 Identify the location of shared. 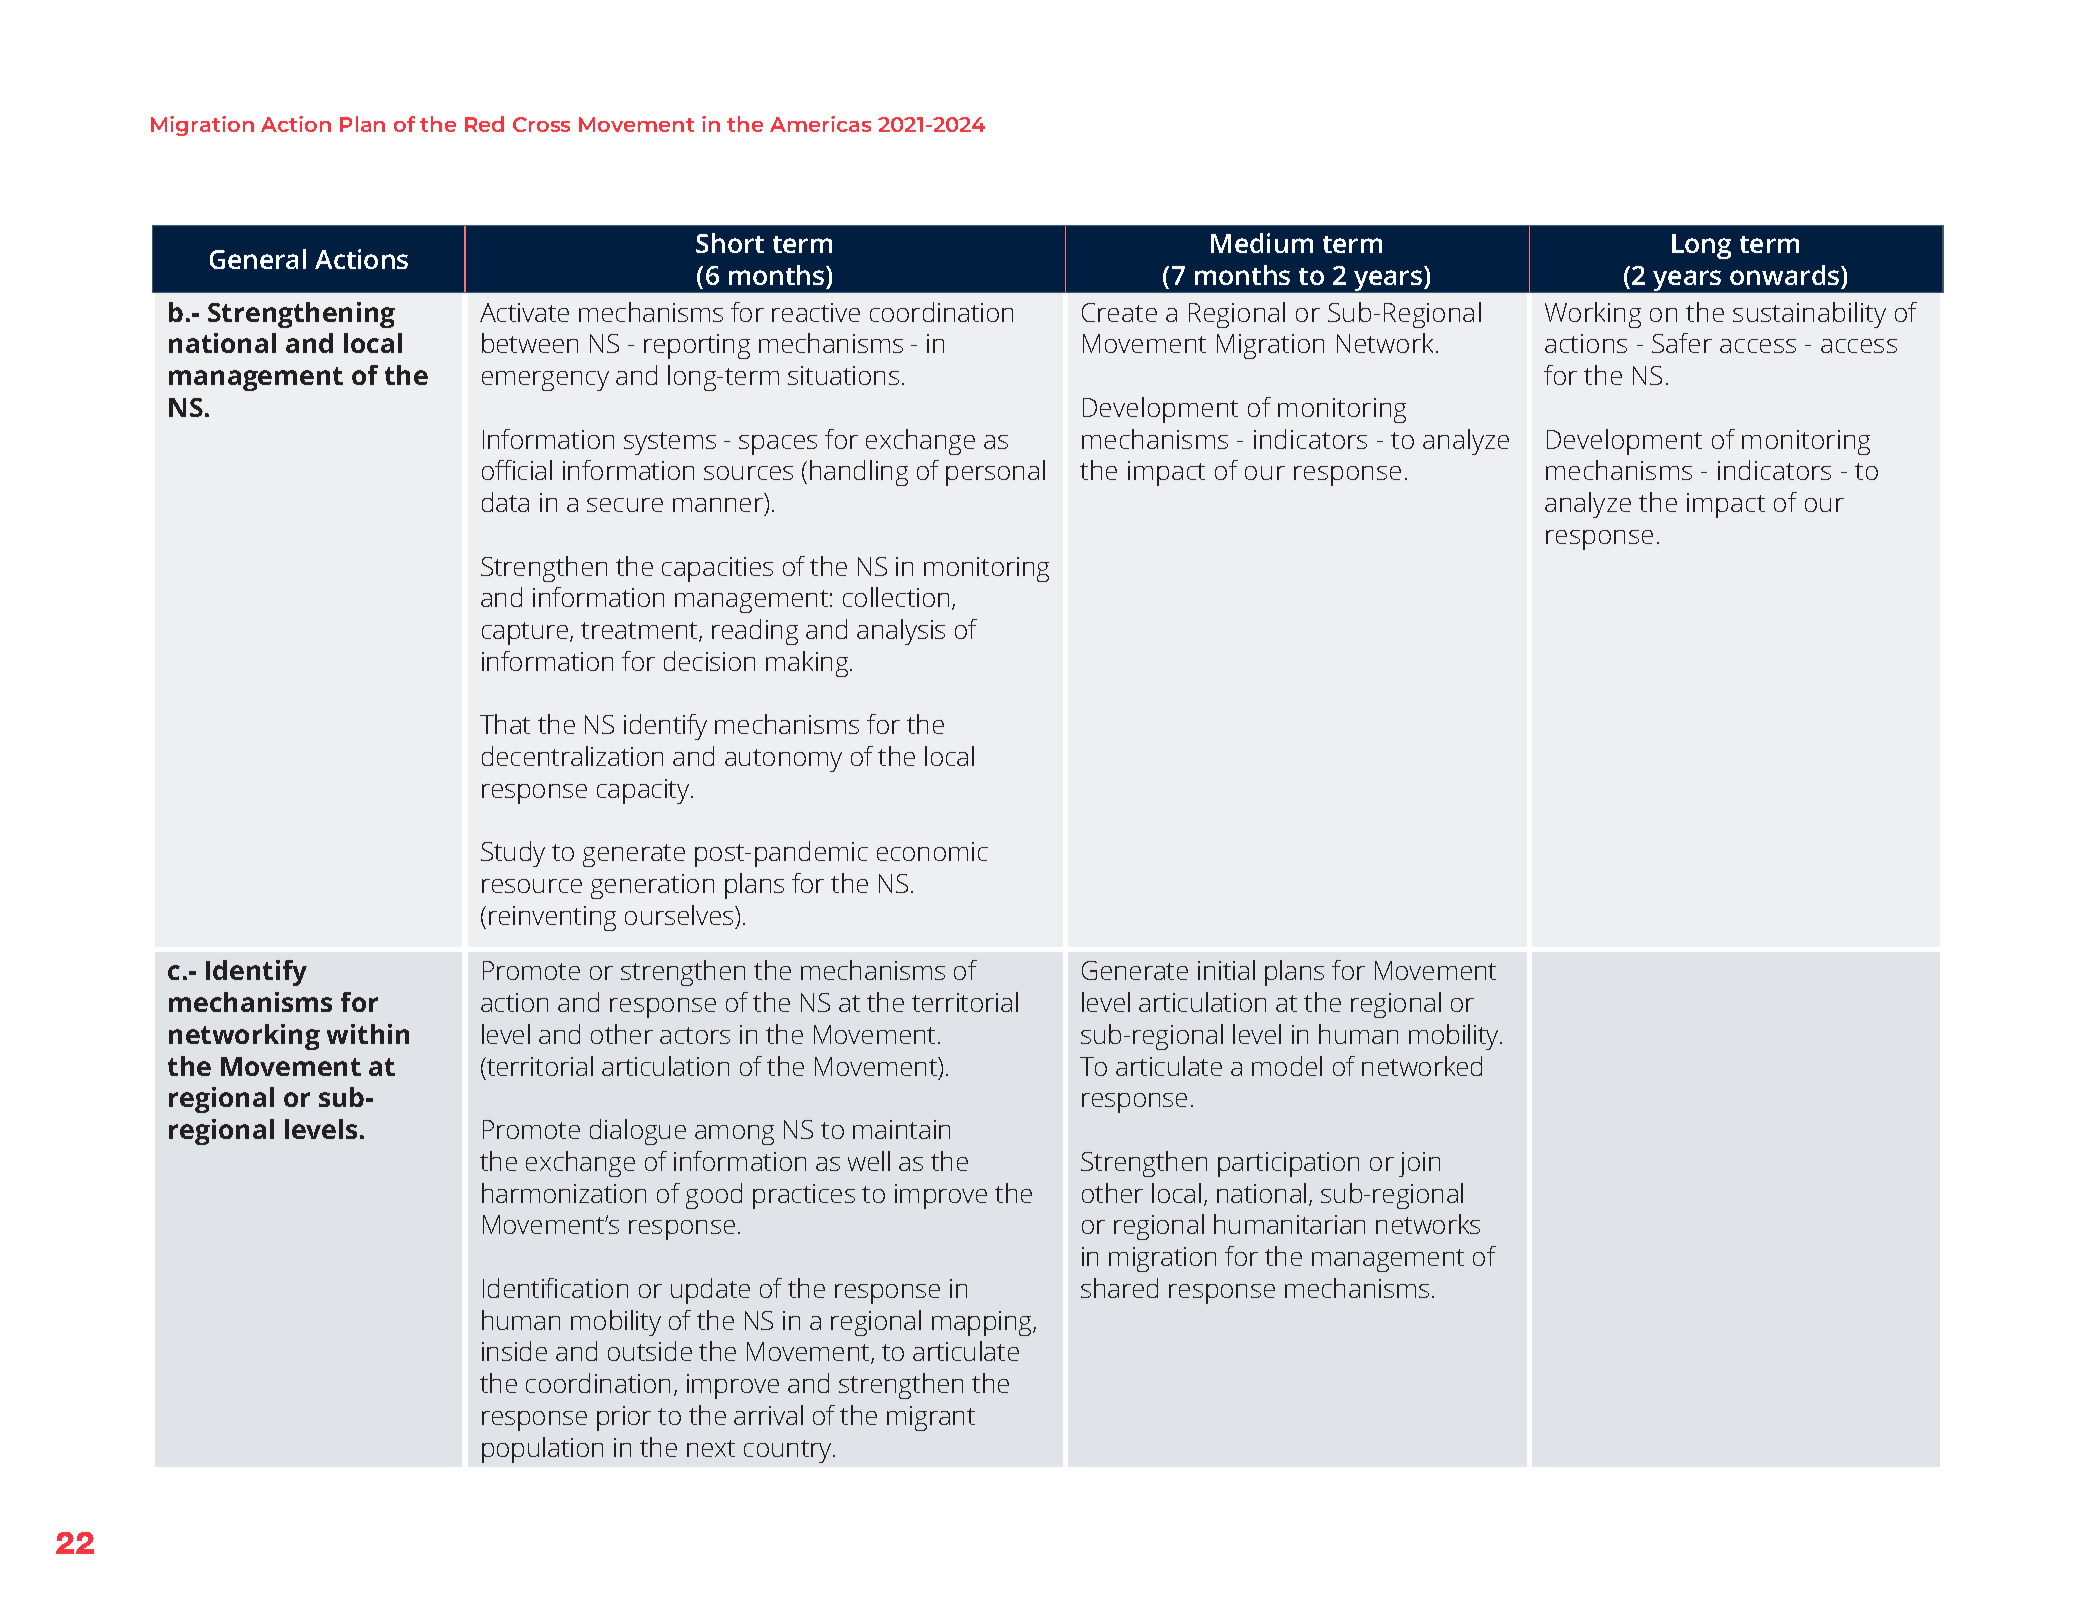
(1119, 1288).
